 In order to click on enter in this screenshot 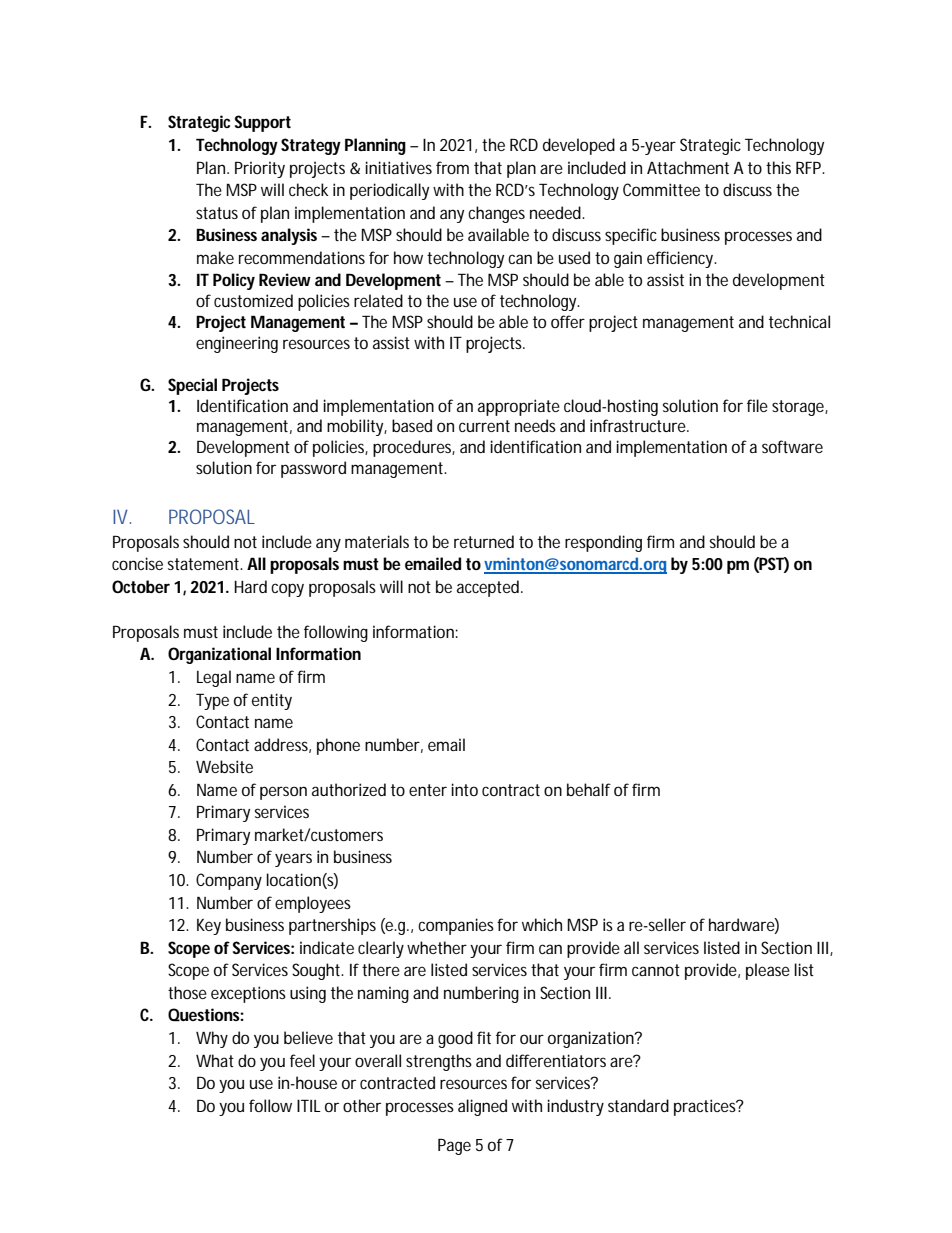, I will do `click(428, 790)`.
